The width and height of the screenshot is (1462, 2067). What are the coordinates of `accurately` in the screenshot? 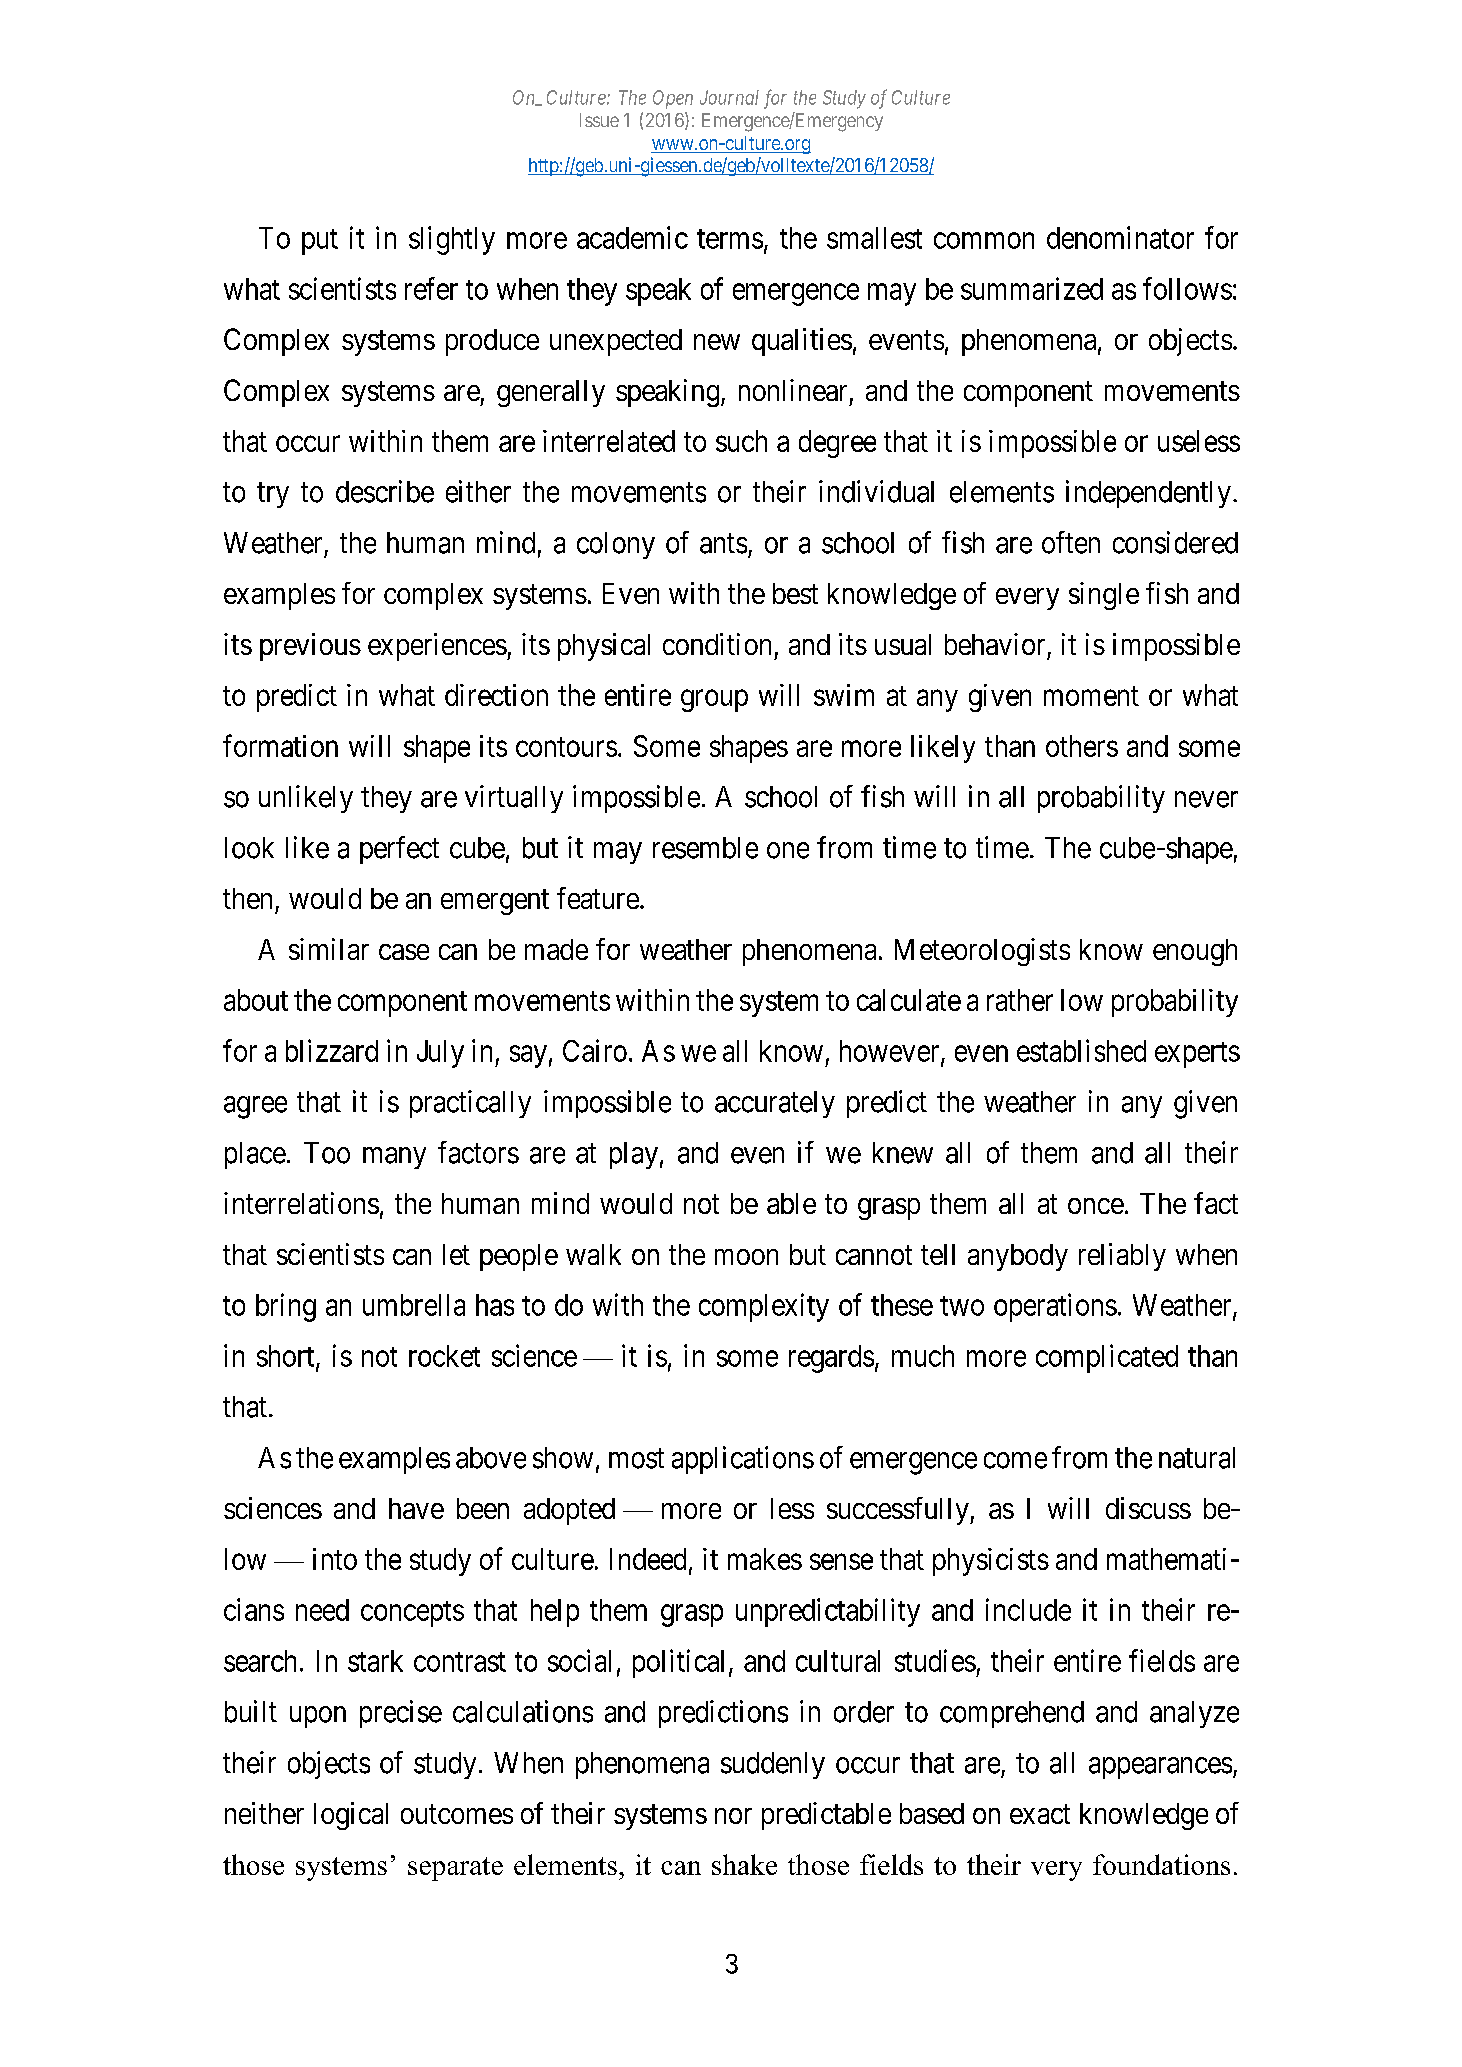 It's located at (775, 1104).
